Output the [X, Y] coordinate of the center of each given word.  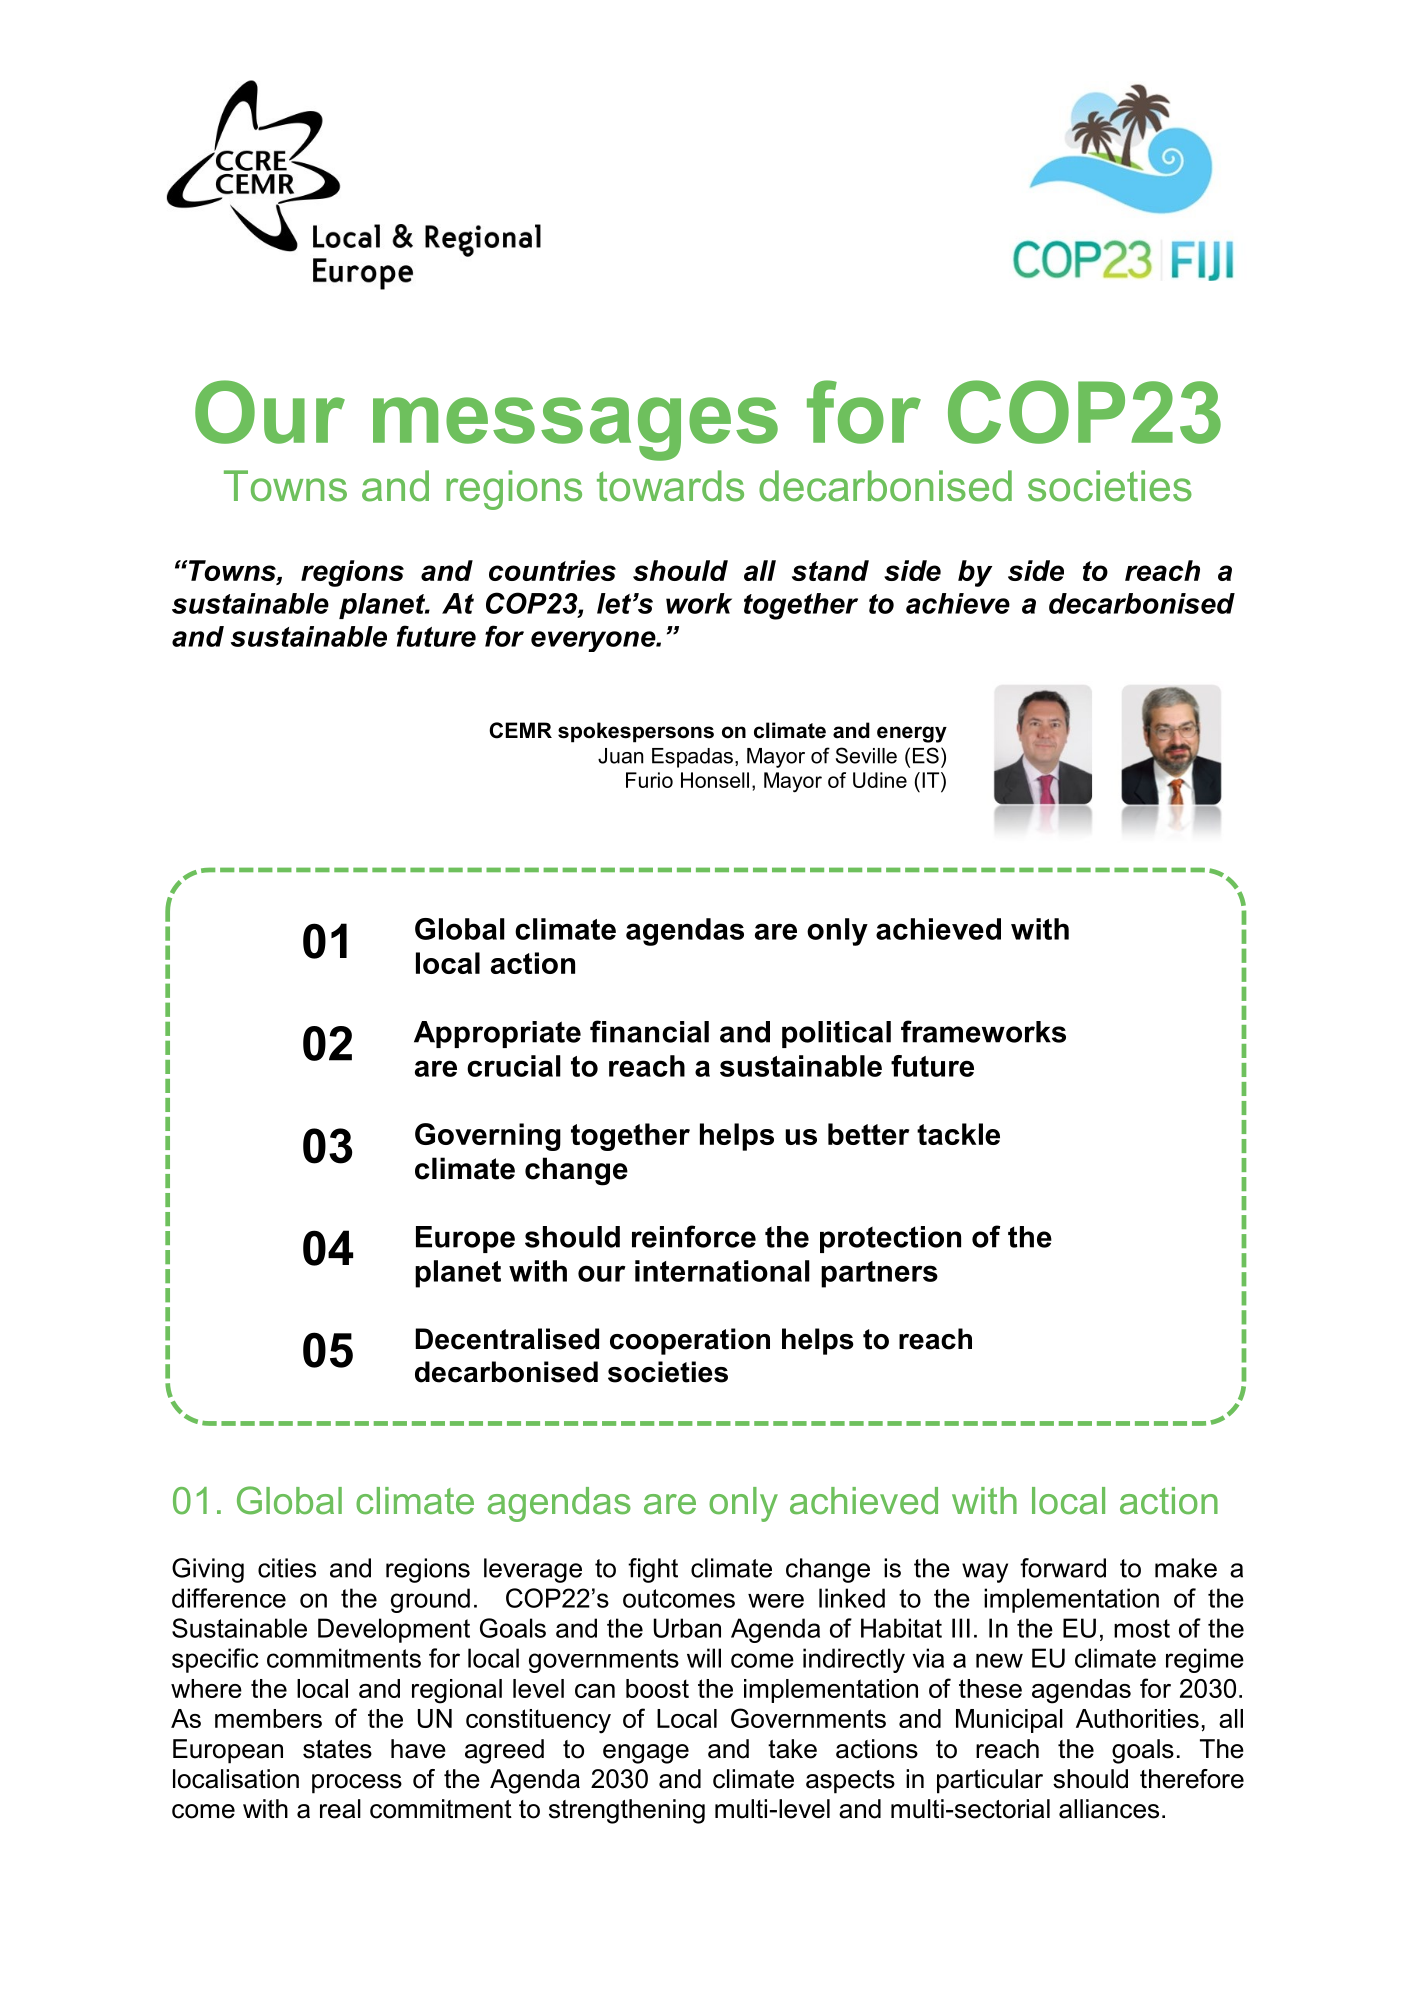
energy [912, 734]
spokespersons [636, 732]
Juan [620, 756]
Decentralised [507, 1339]
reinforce [694, 1236]
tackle [958, 1134]
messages [575, 429]
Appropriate [497, 1034]
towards [670, 486]
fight [653, 1570]
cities [287, 1568]
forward [1063, 1568]
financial [649, 1031]
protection [890, 1239]
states [337, 1749]
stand [830, 570]
